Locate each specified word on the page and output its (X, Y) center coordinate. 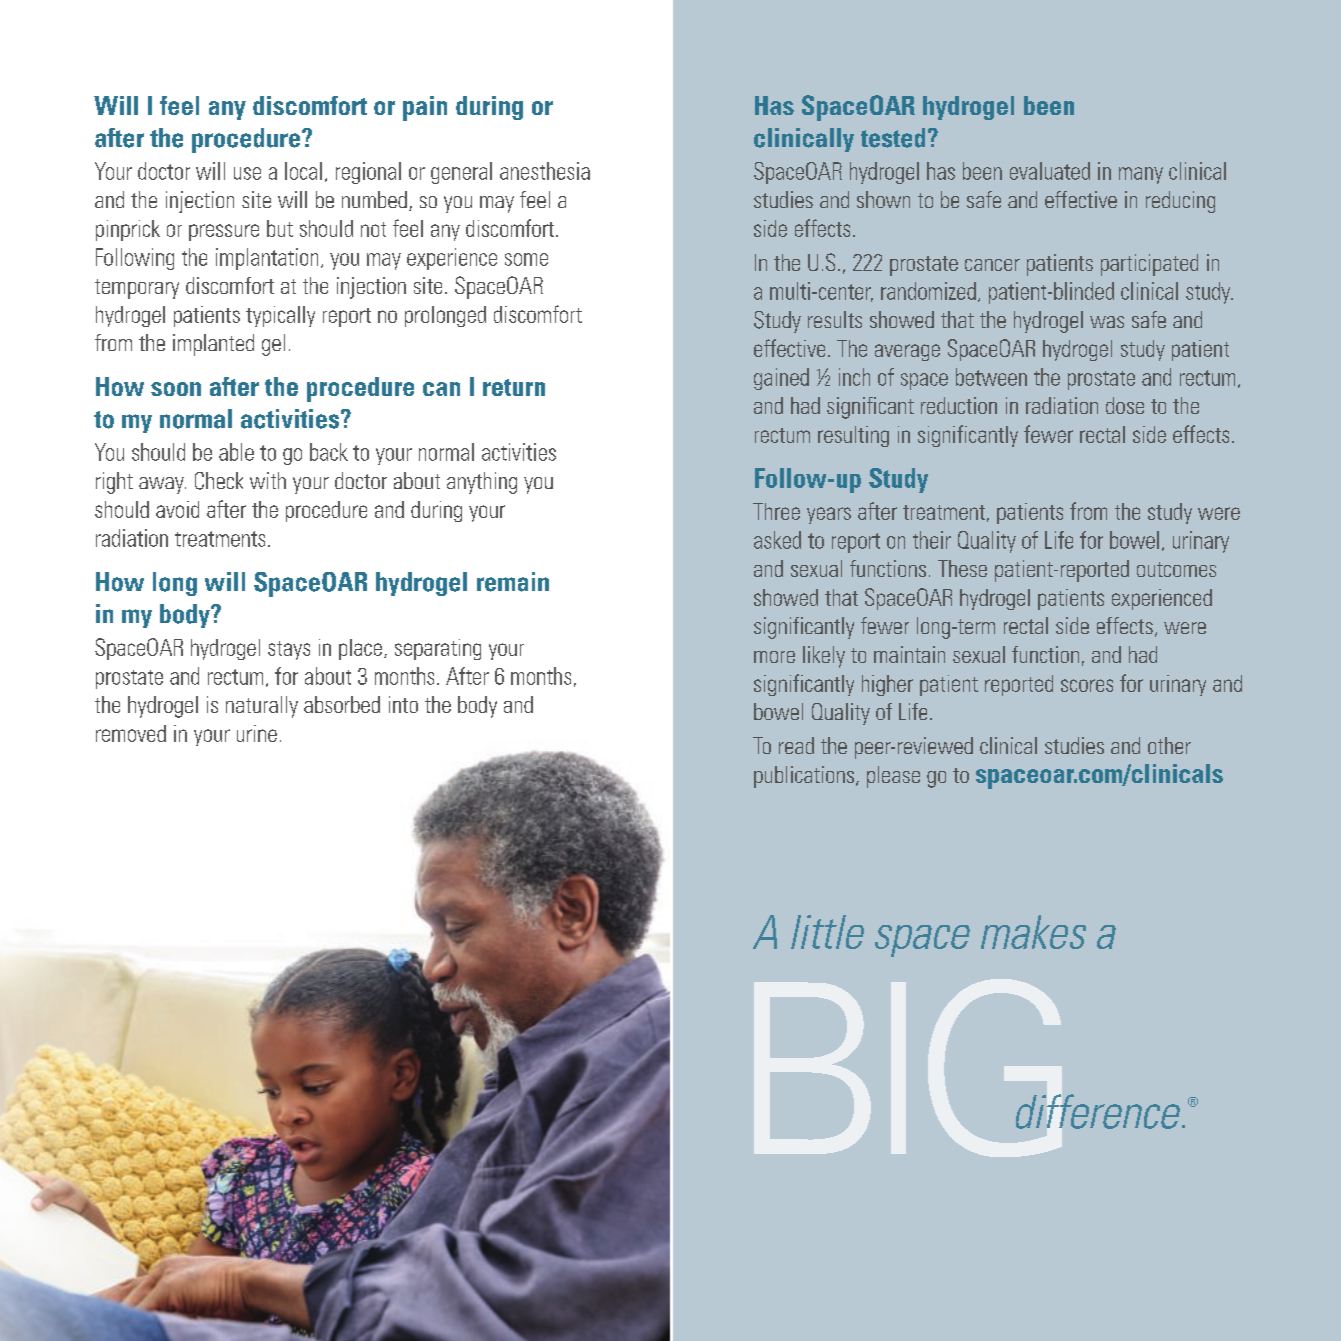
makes (1033, 932)
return (514, 387)
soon (176, 389)
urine (257, 733)
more (774, 657)
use (247, 173)
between (991, 377)
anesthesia (545, 171)
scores (1087, 685)
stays (289, 650)
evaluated (1050, 171)
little (827, 932)
